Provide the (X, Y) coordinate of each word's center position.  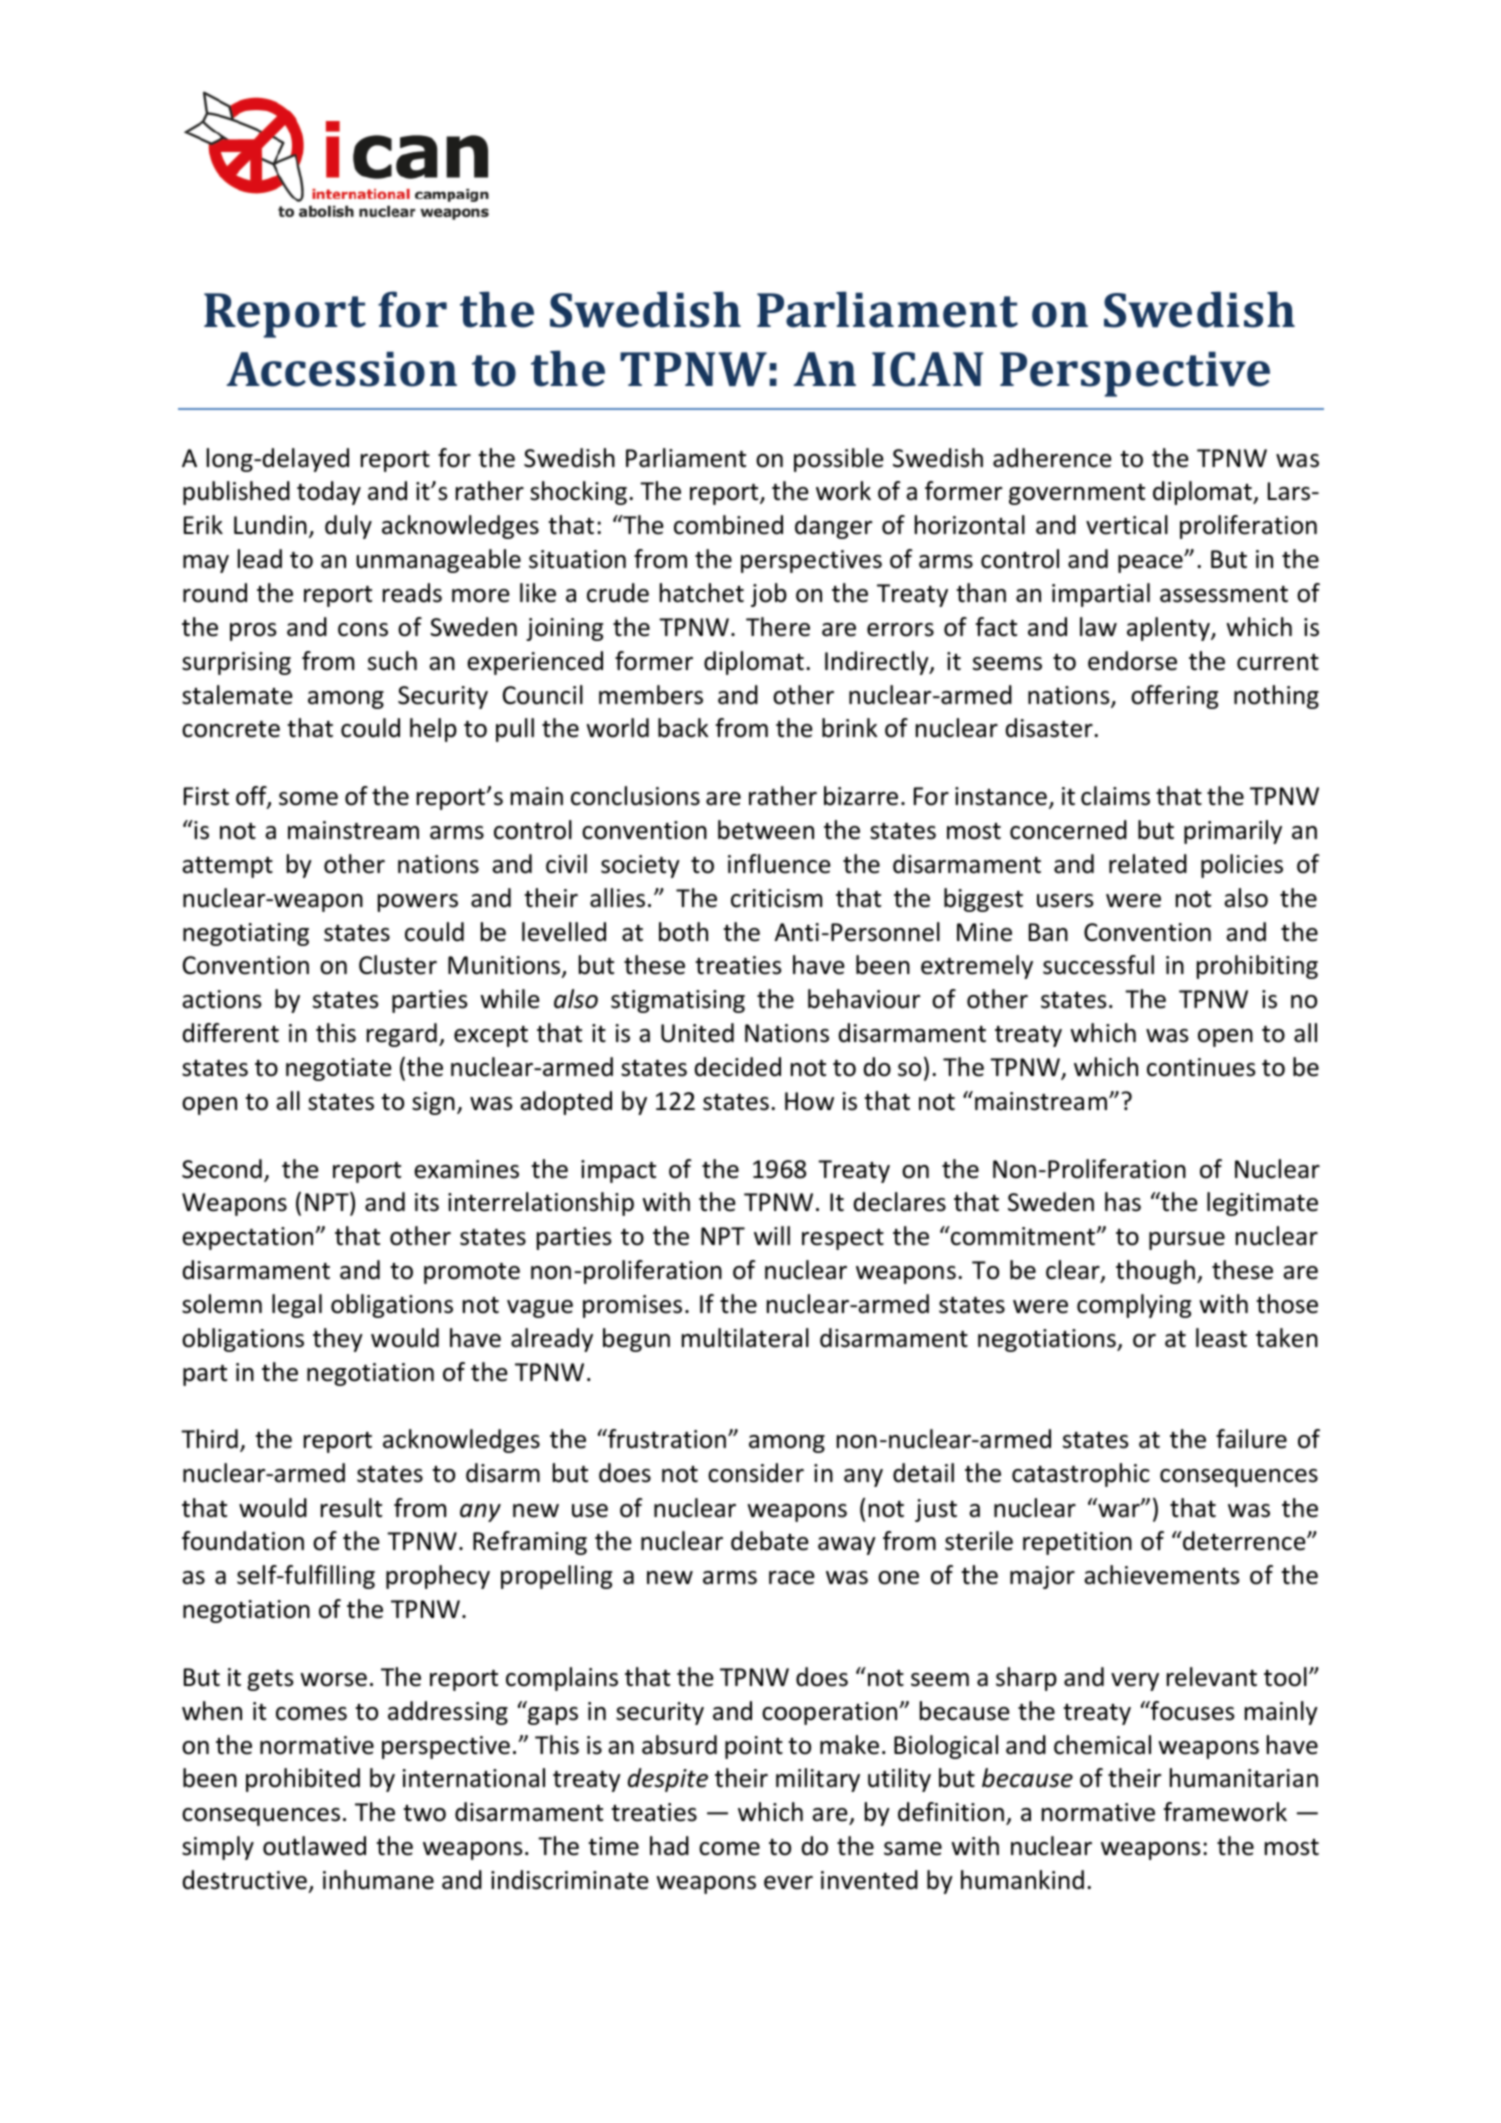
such (392, 661)
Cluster (398, 965)
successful (1098, 965)
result (351, 1508)
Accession (342, 369)
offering (1174, 697)
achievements (1161, 1575)
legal (297, 1306)
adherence (1052, 458)
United (697, 1033)
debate (770, 1541)
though (1155, 1272)
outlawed (314, 1846)
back (683, 728)
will (772, 1235)
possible (839, 460)
